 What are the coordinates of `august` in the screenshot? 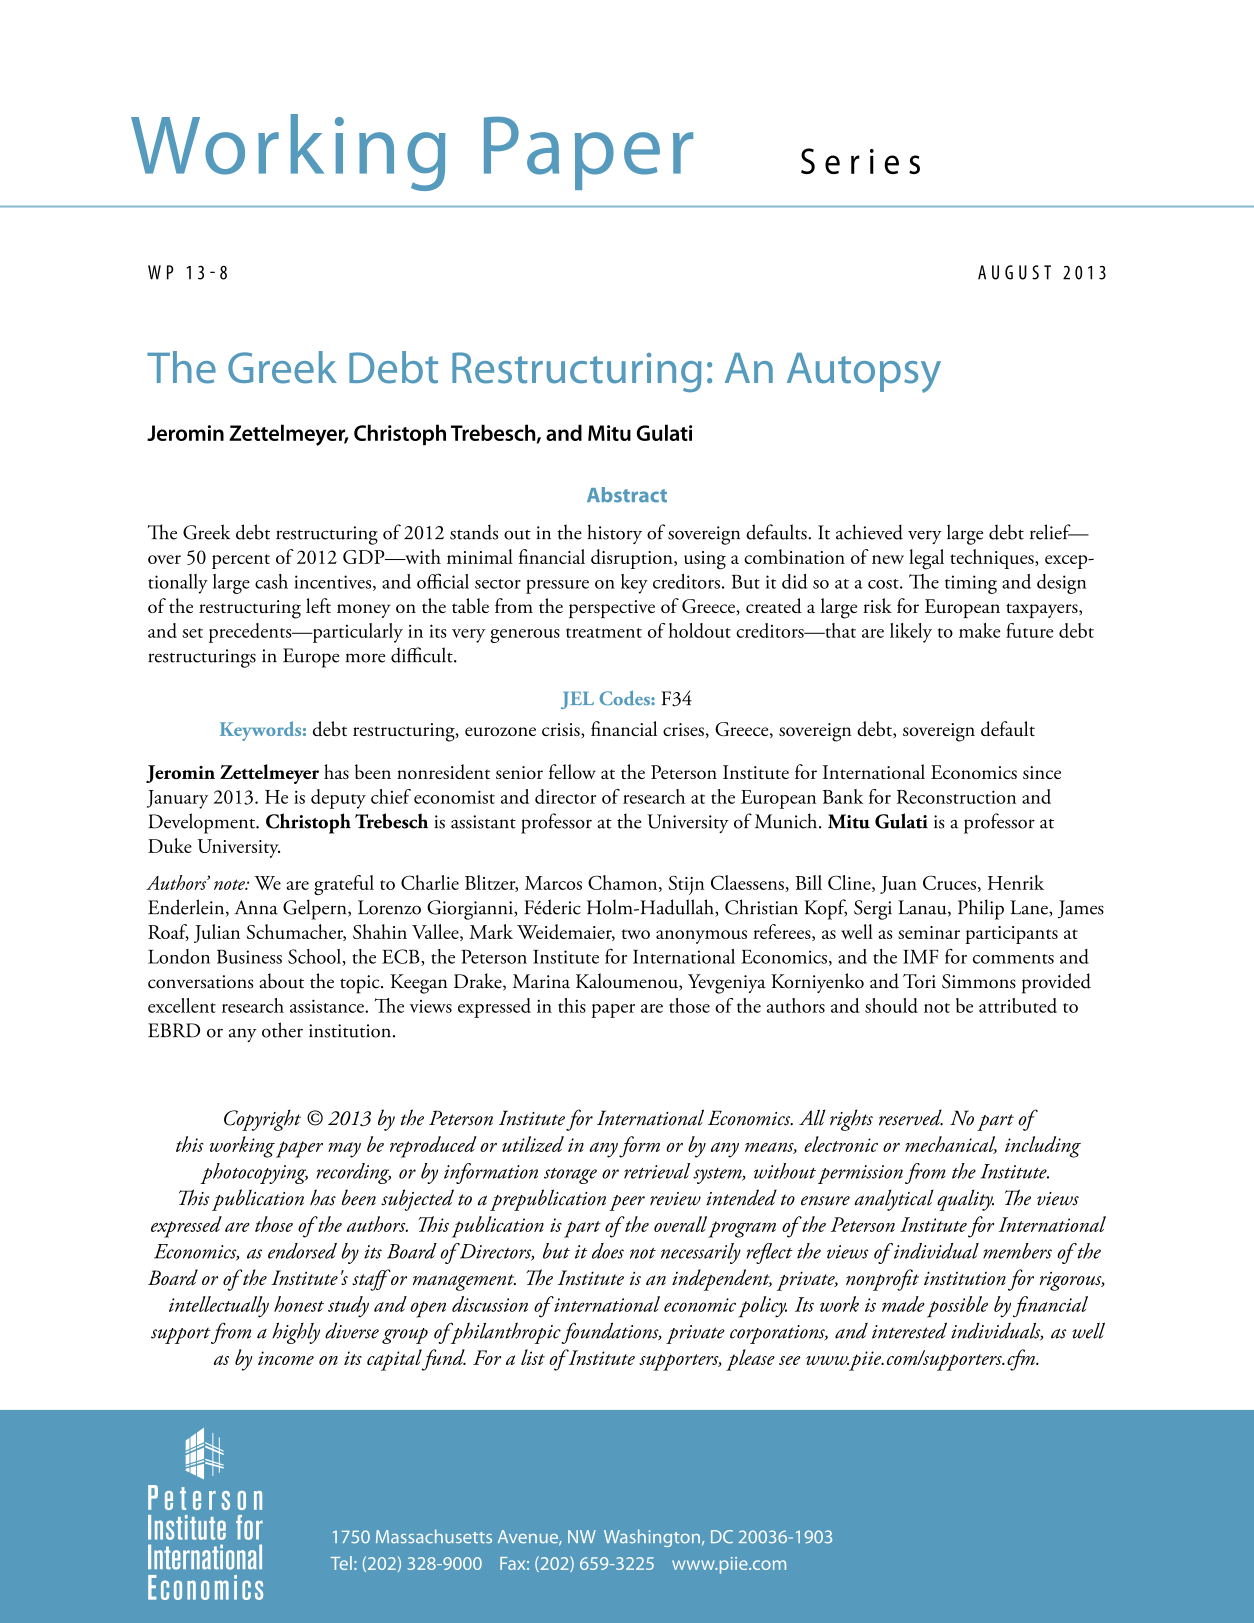 It's located at (1014, 272).
